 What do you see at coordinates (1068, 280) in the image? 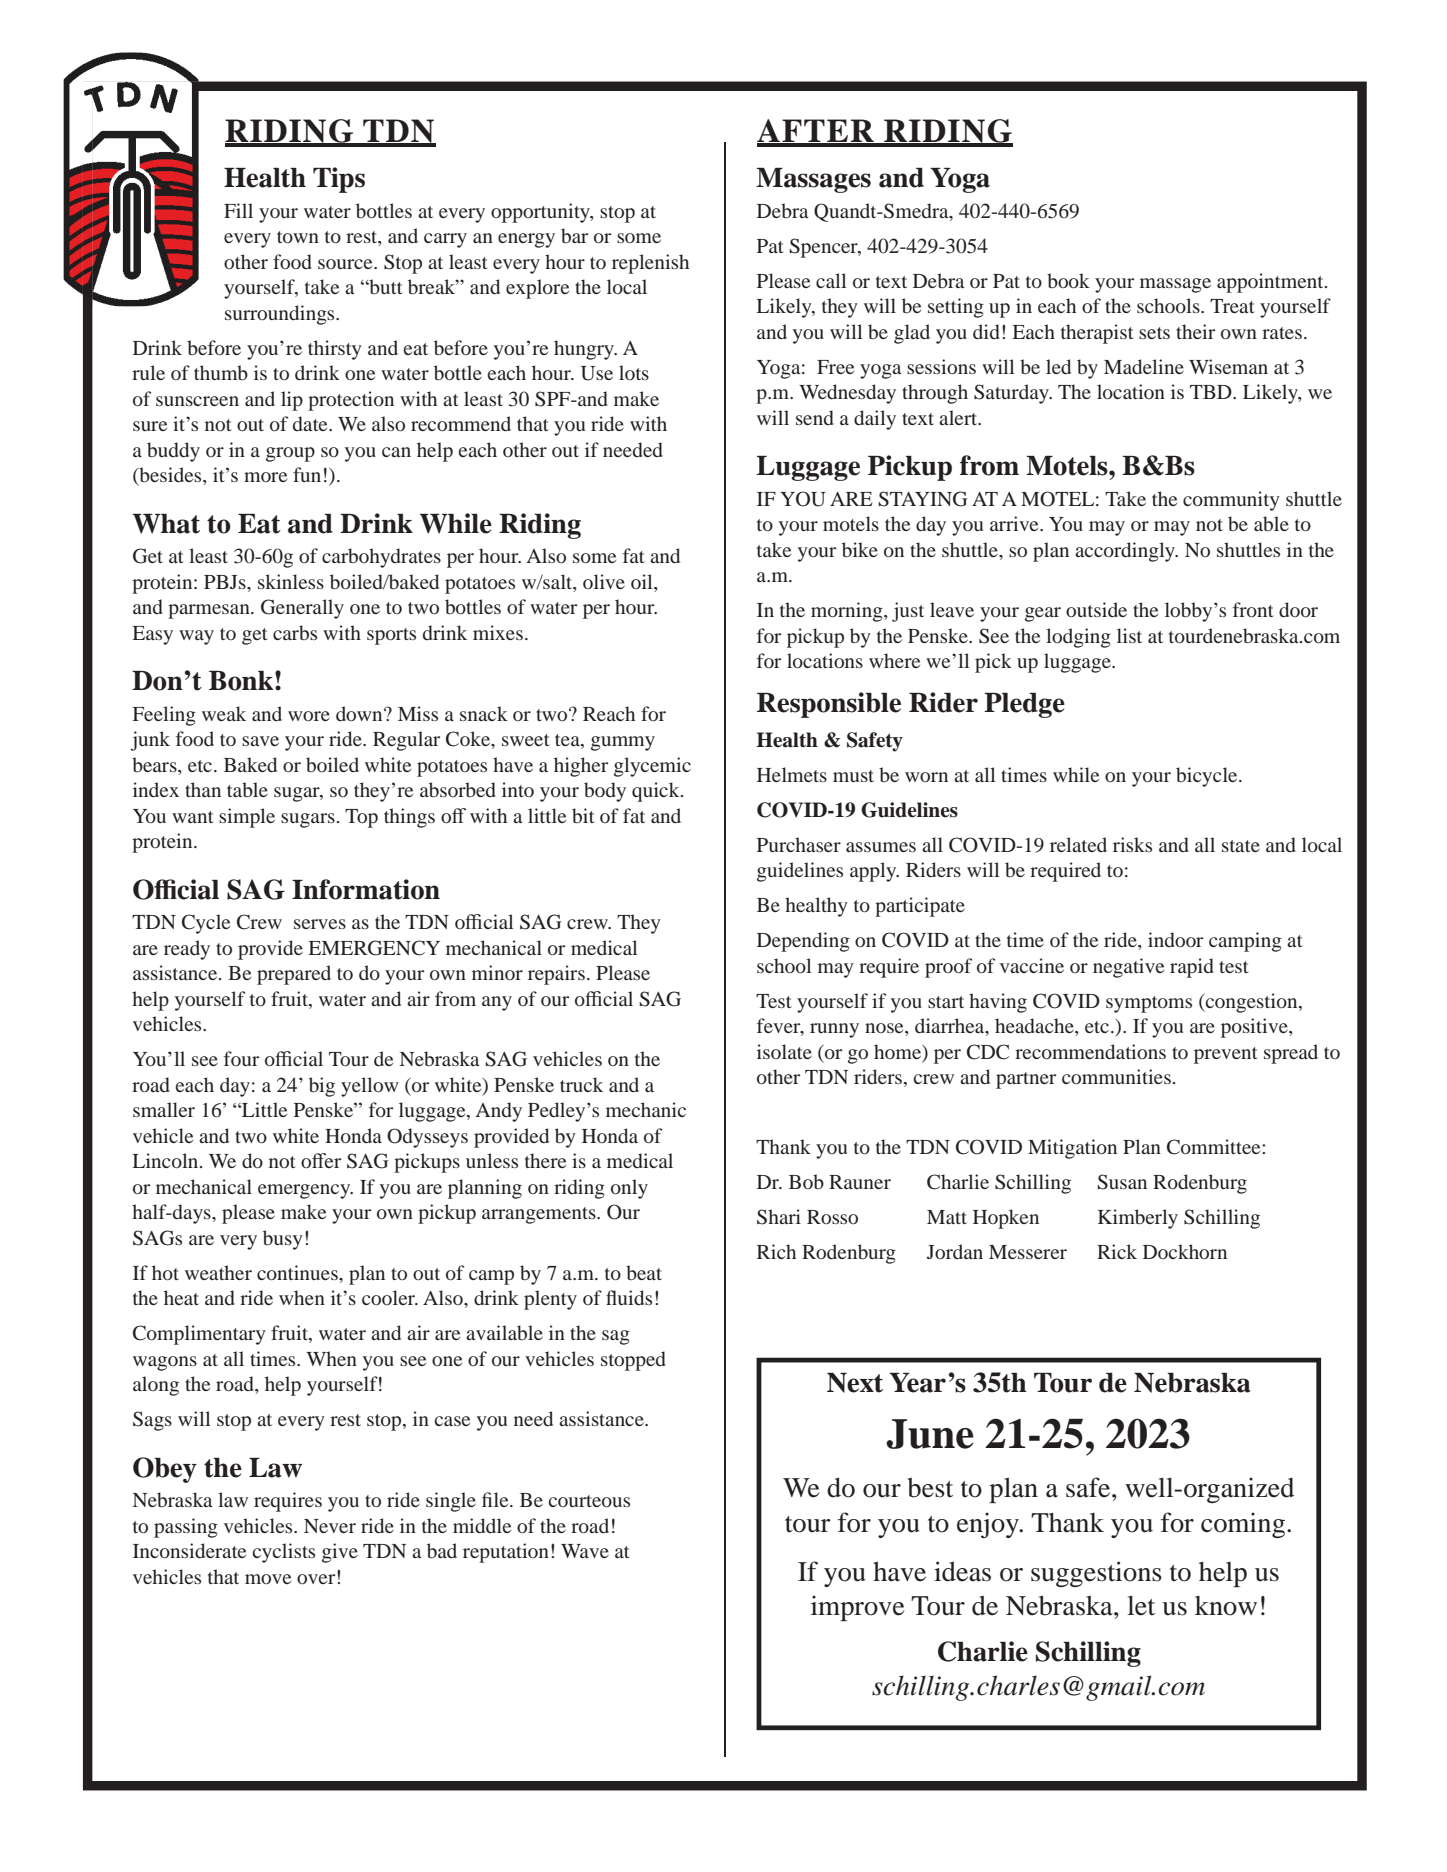
I see `book` at bounding box center [1068, 280].
